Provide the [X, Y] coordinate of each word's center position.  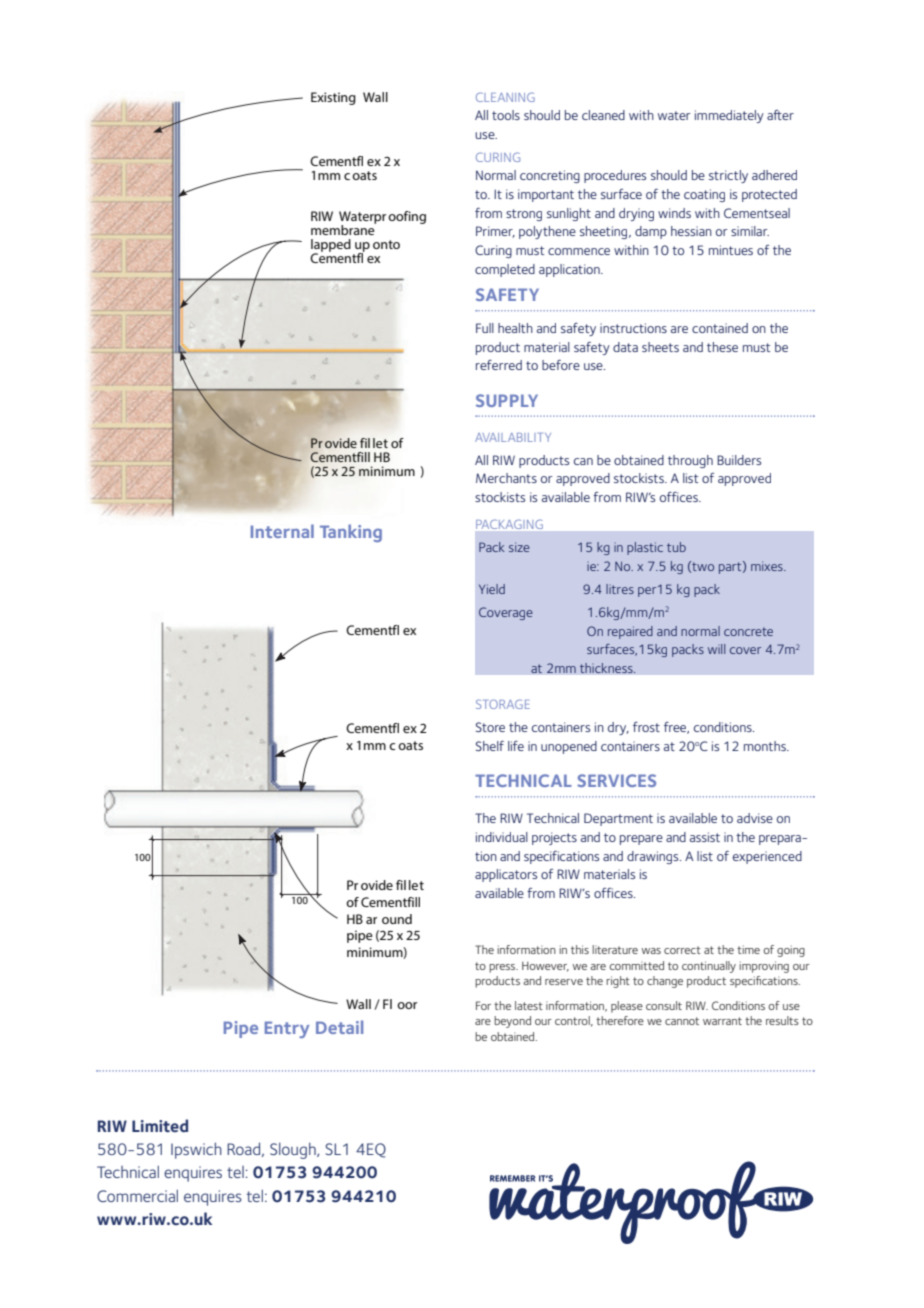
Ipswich [196, 1151]
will [716, 649]
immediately [729, 116]
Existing [333, 98]
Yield [492, 589]
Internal [282, 531]
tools [506, 115]
